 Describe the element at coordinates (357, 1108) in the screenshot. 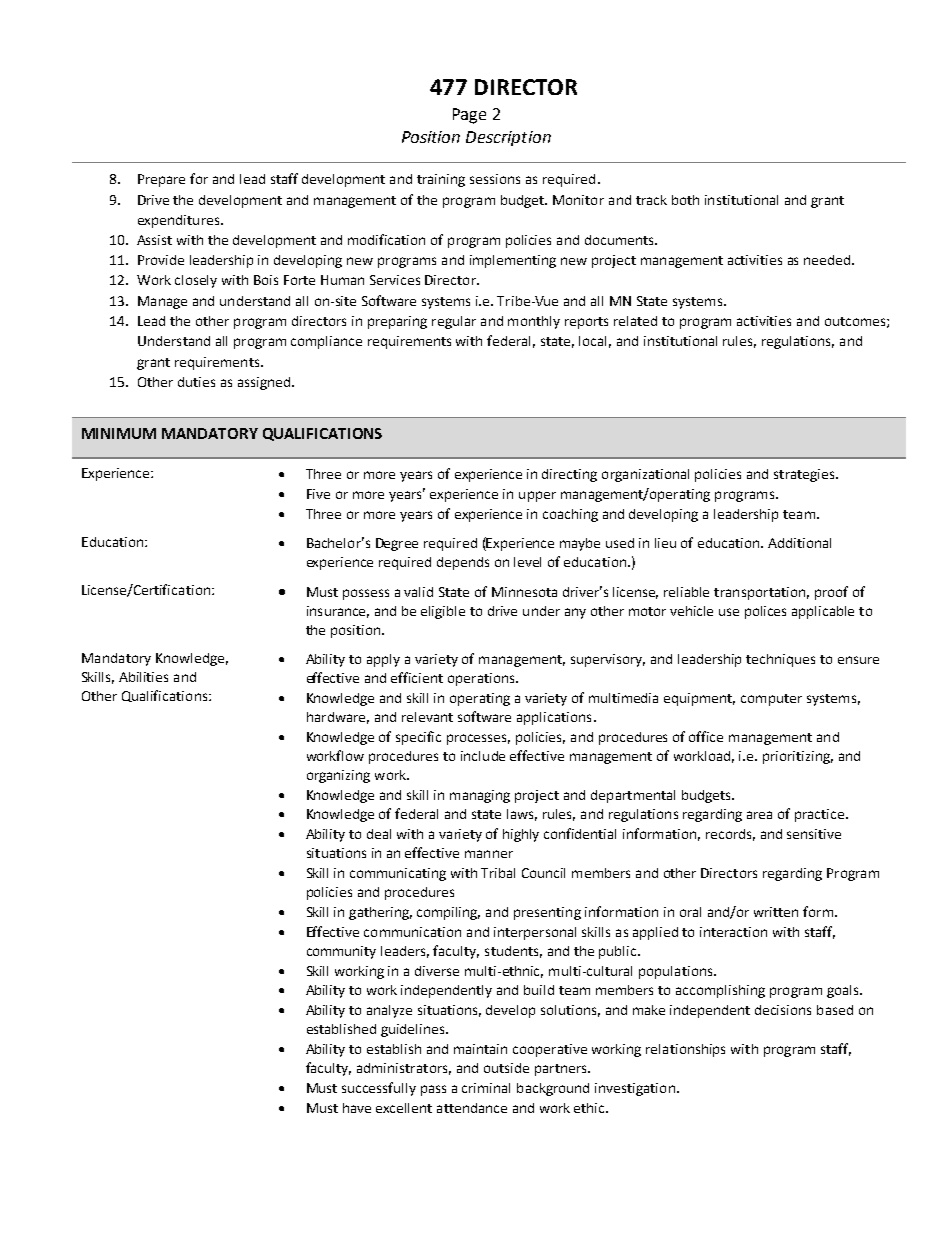

I see `have` at that location.
